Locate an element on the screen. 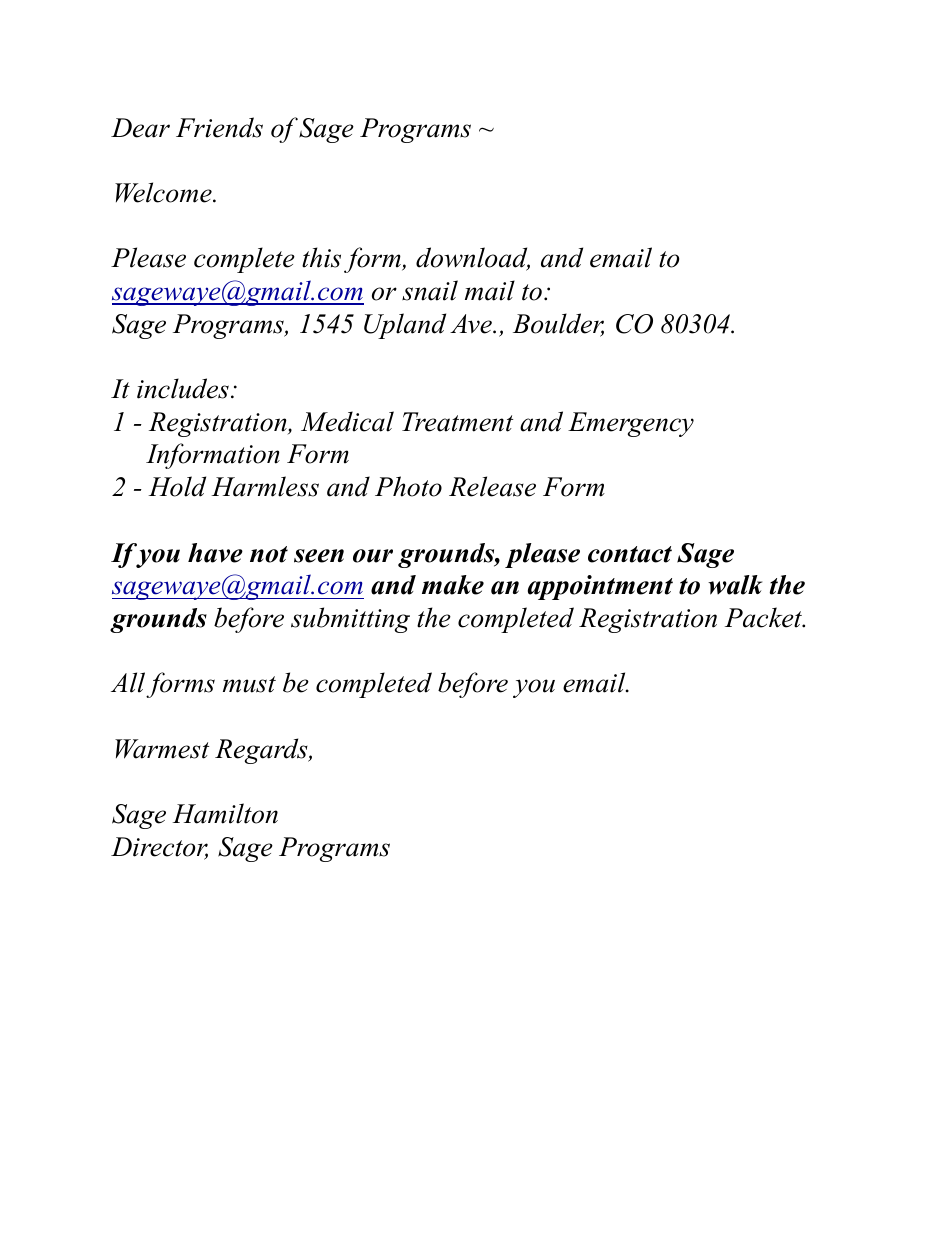 This screenshot has width=952, height=1233. Friends is located at coordinates (219, 127).
